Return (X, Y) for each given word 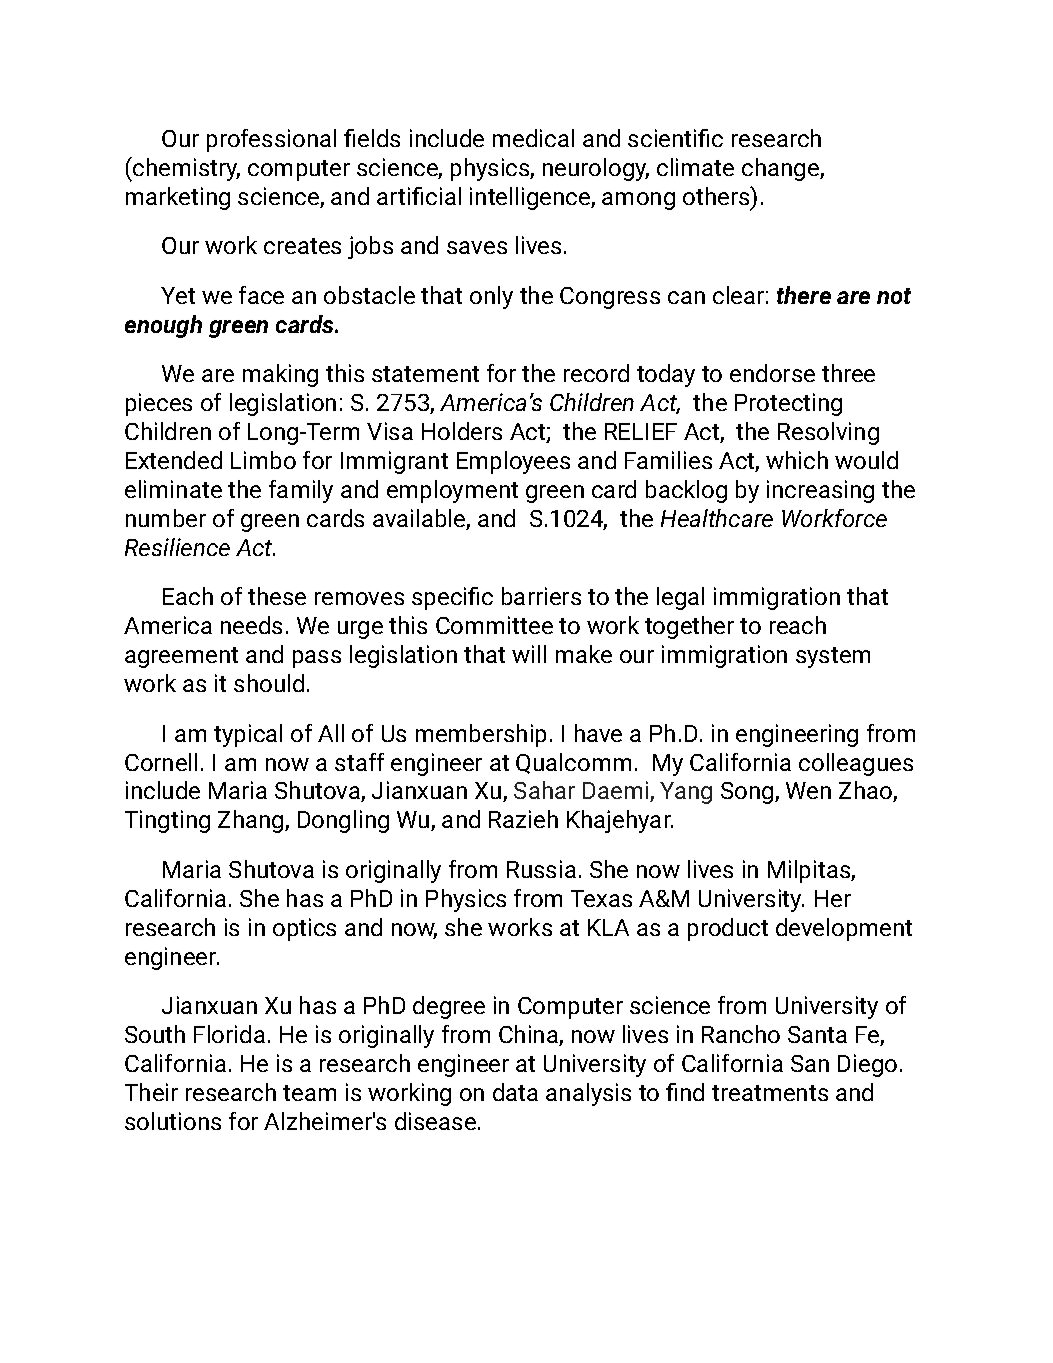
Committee (494, 625)
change (781, 169)
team (309, 1093)
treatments (770, 1093)
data (515, 1092)
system (833, 657)
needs (251, 625)
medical (533, 138)
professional (271, 140)
